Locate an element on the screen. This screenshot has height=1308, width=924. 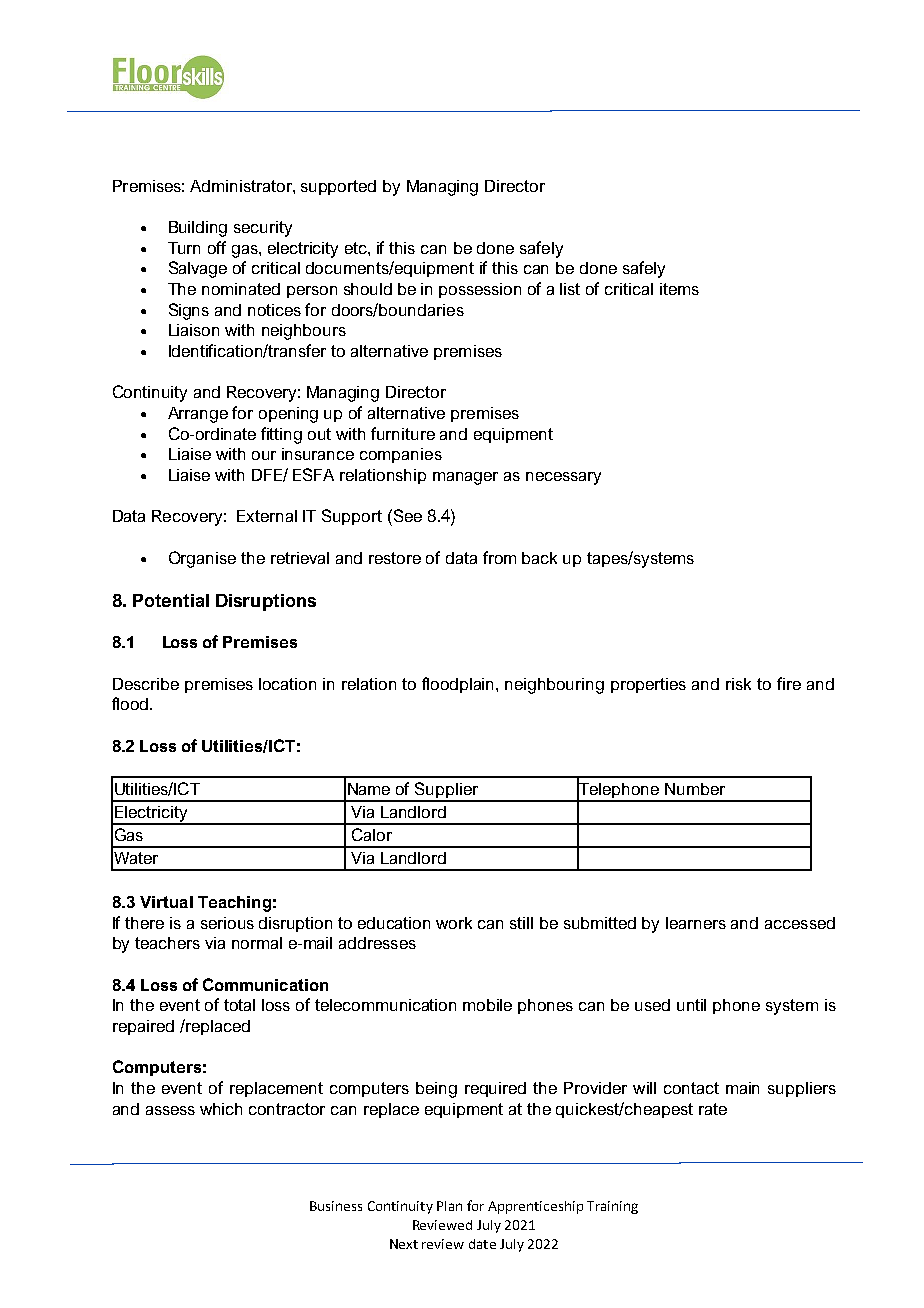
risk is located at coordinates (738, 684).
